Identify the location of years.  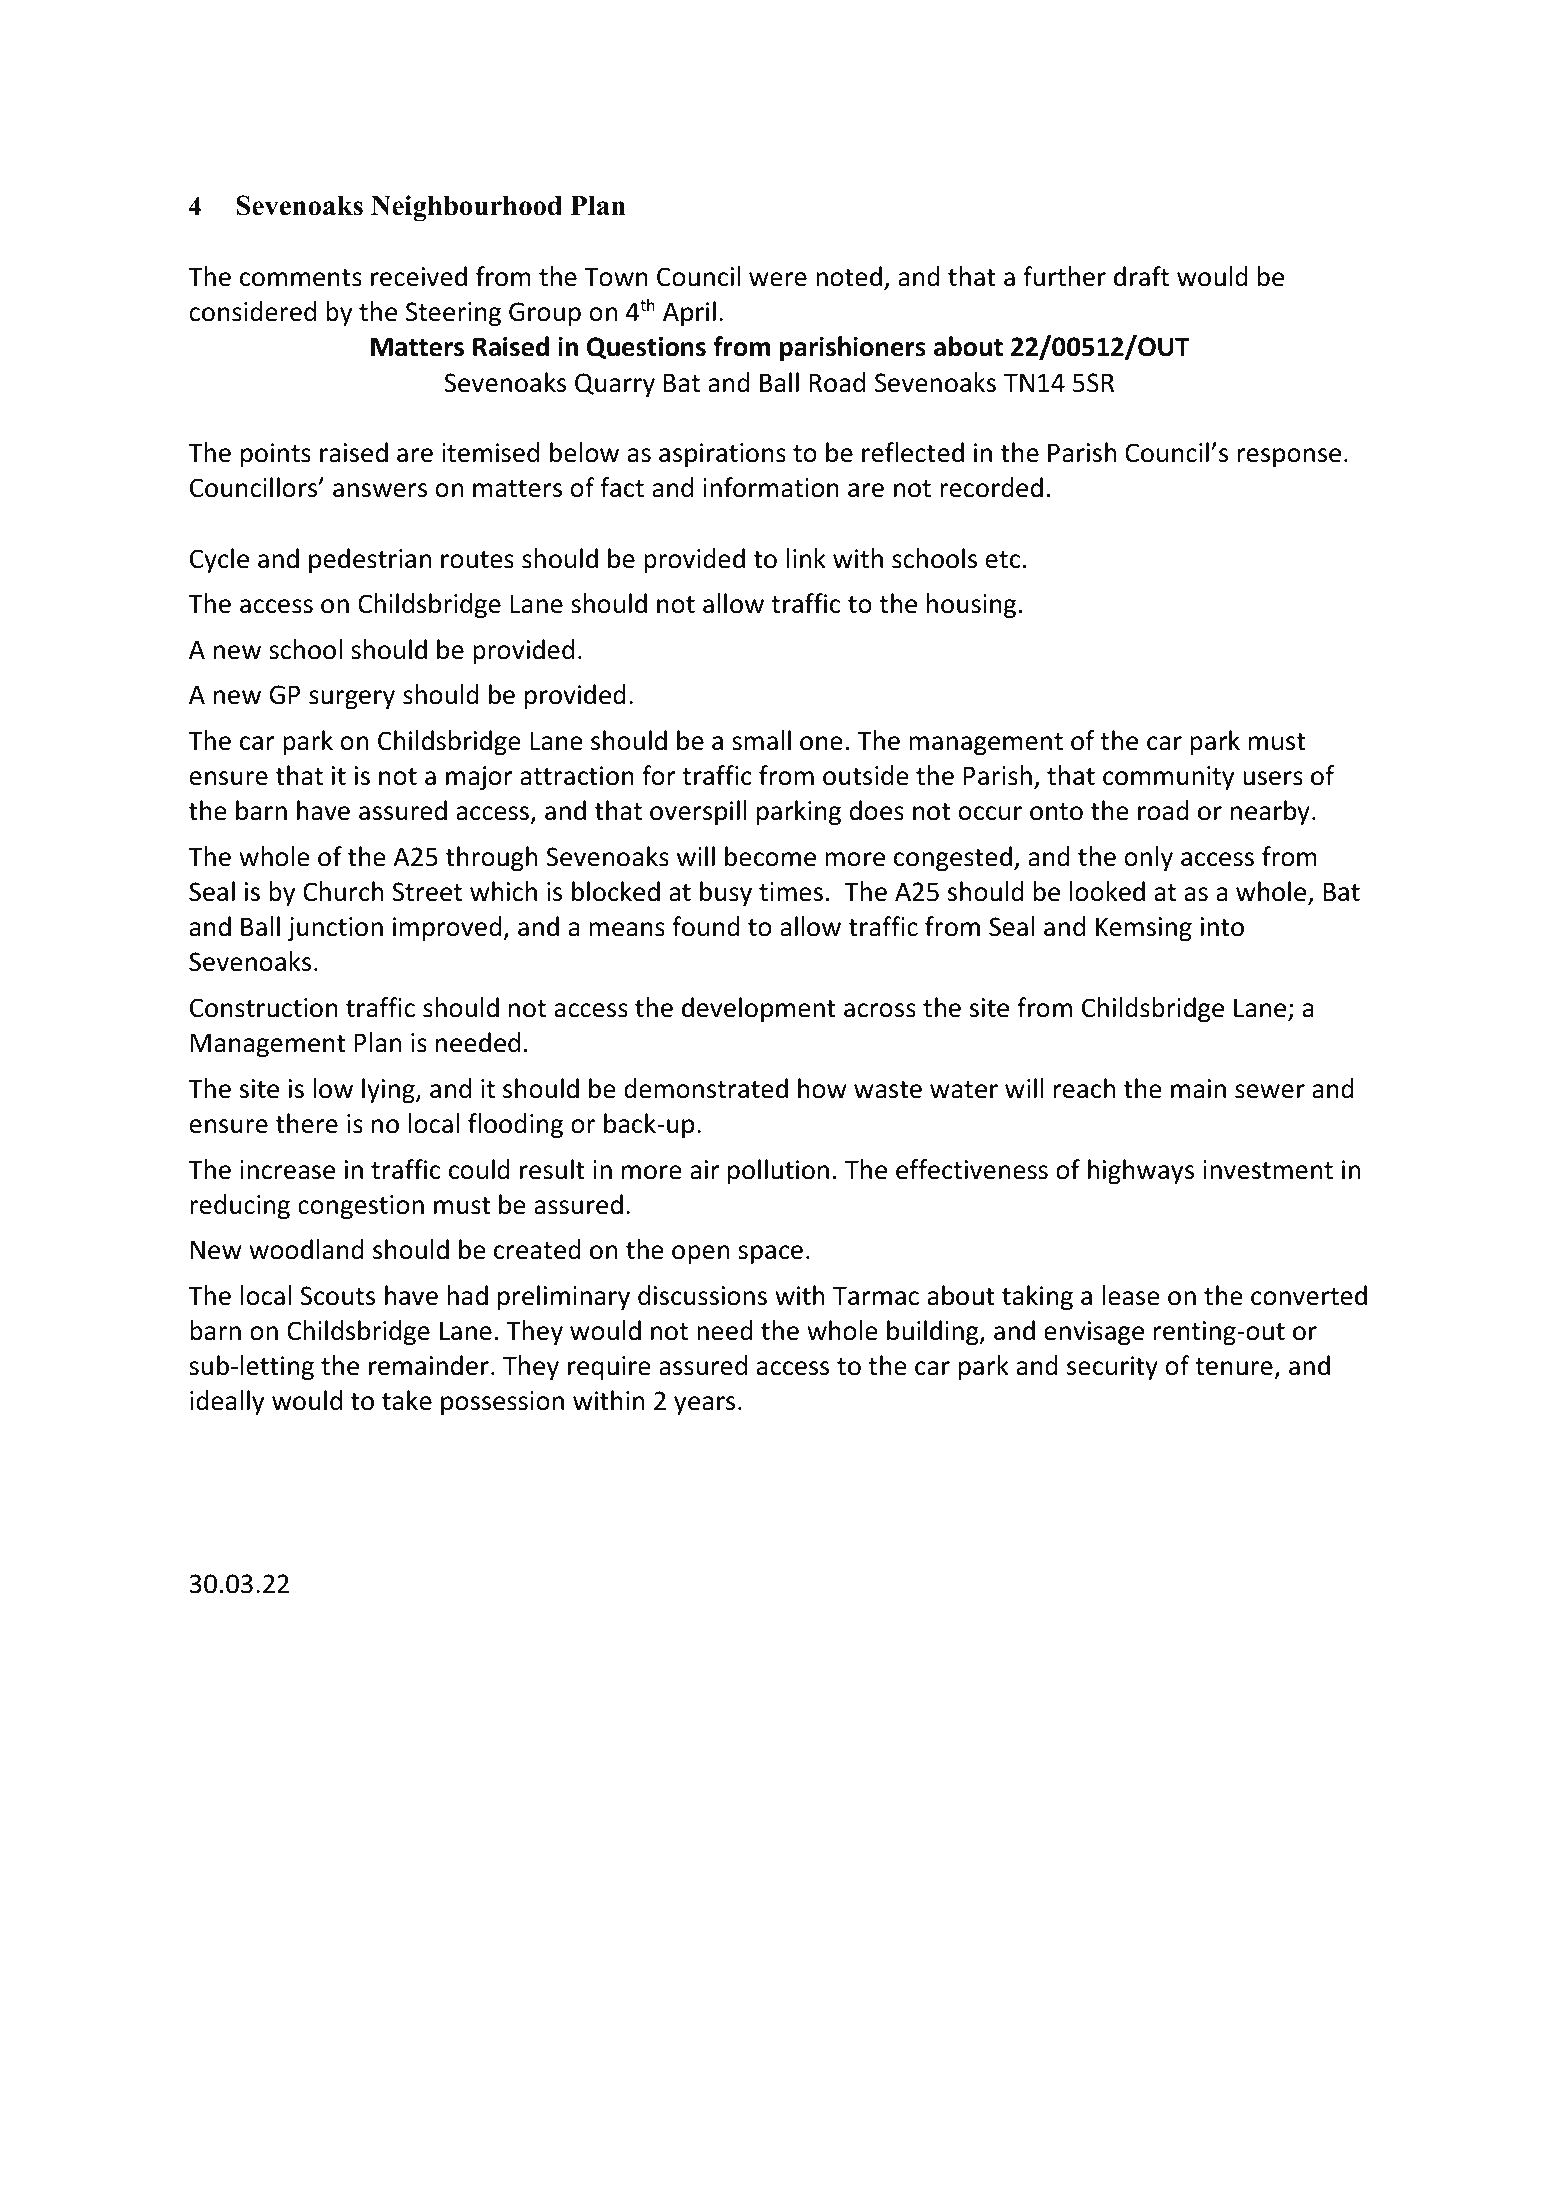
(704, 1405).
